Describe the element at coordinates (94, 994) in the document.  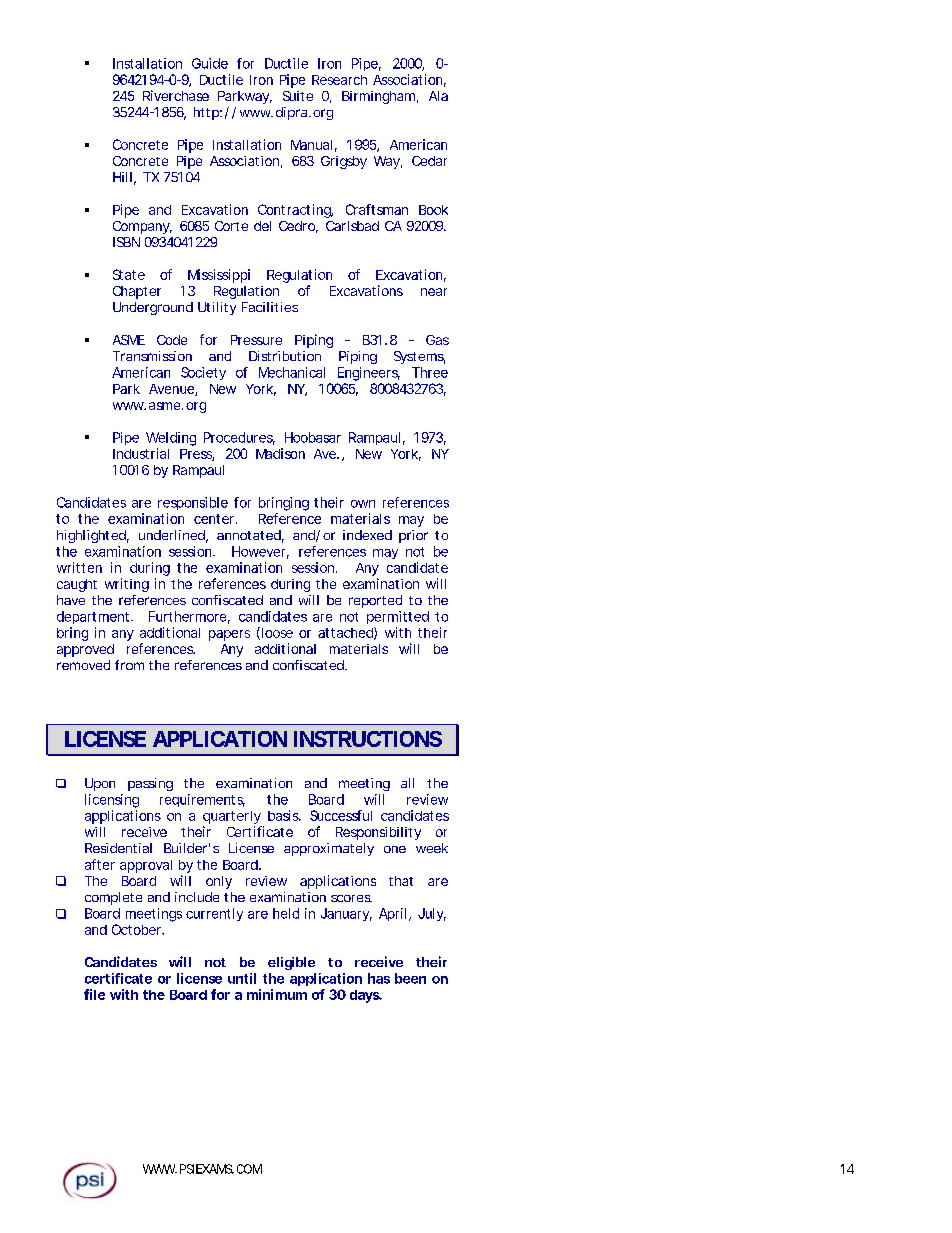
I see `file` at that location.
